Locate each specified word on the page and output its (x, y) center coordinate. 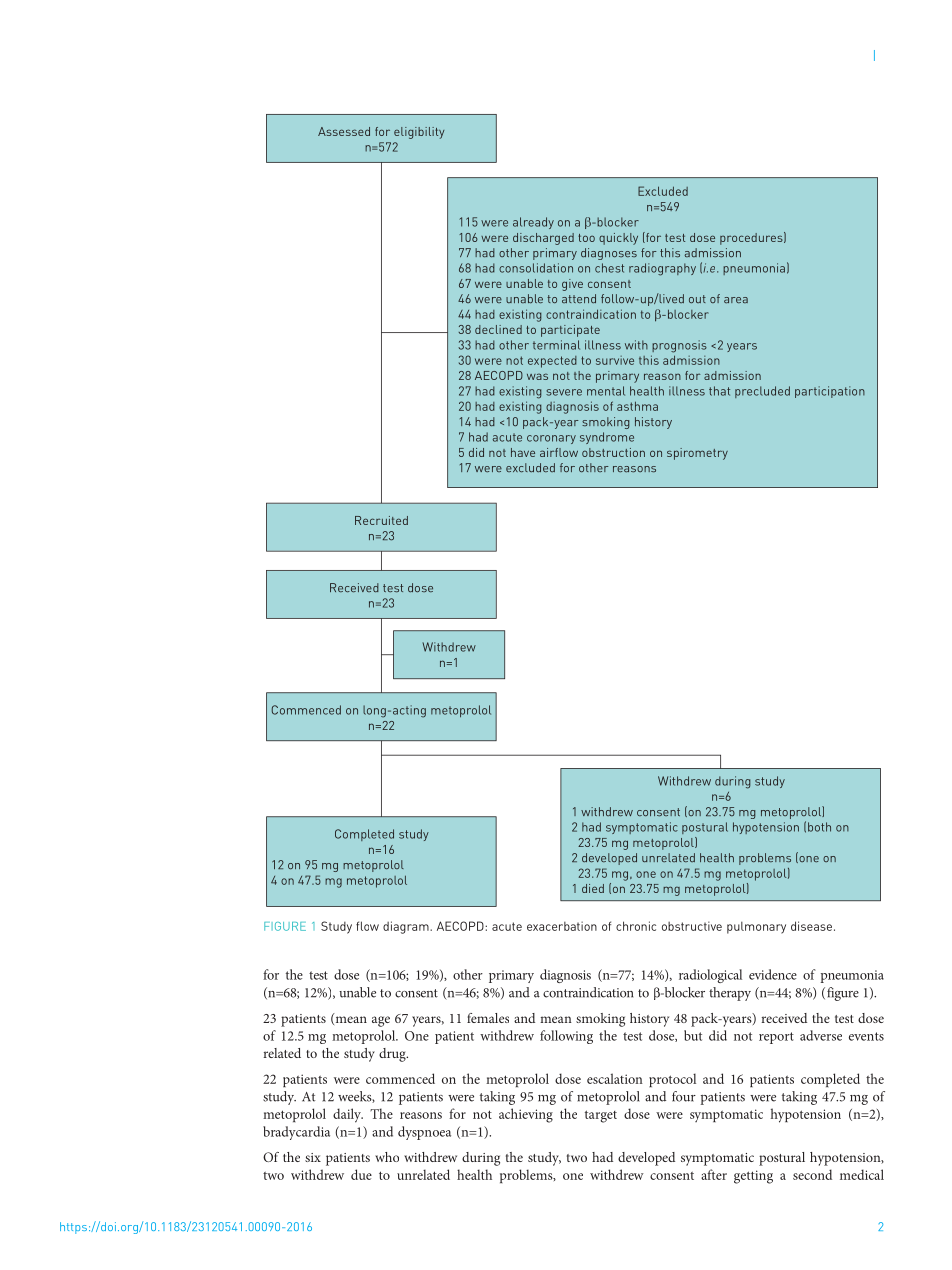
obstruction (613, 452)
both (819, 827)
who (387, 1157)
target (601, 1116)
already (533, 223)
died (593, 888)
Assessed (344, 131)
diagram (407, 927)
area (736, 300)
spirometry (697, 454)
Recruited (381, 520)
